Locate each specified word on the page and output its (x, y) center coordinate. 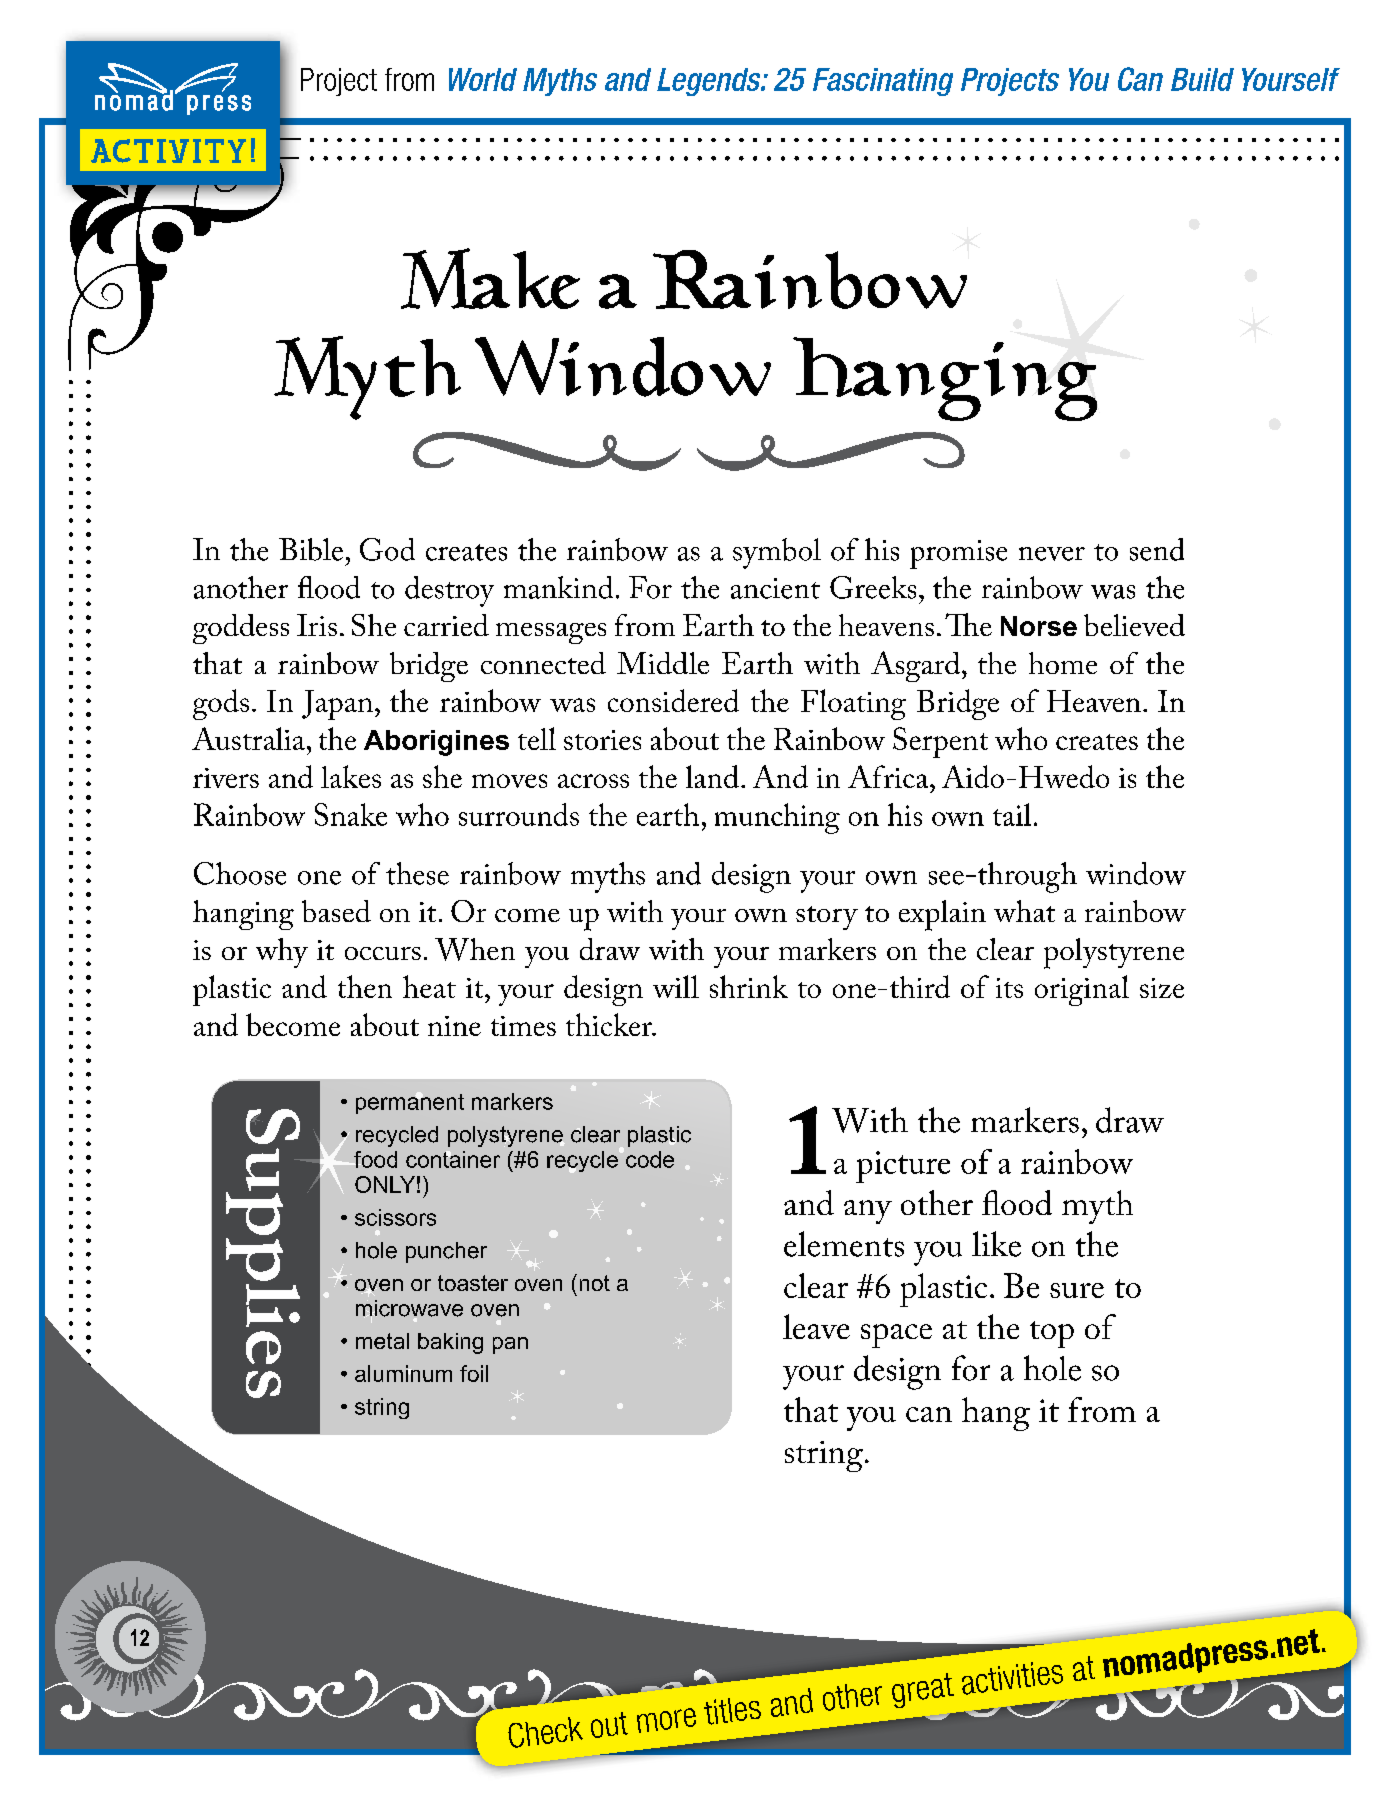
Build (1202, 79)
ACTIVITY (168, 151)
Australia (250, 738)
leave (816, 1326)
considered (673, 700)
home (1063, 663)
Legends (710, 82)
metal (382, 1341)
